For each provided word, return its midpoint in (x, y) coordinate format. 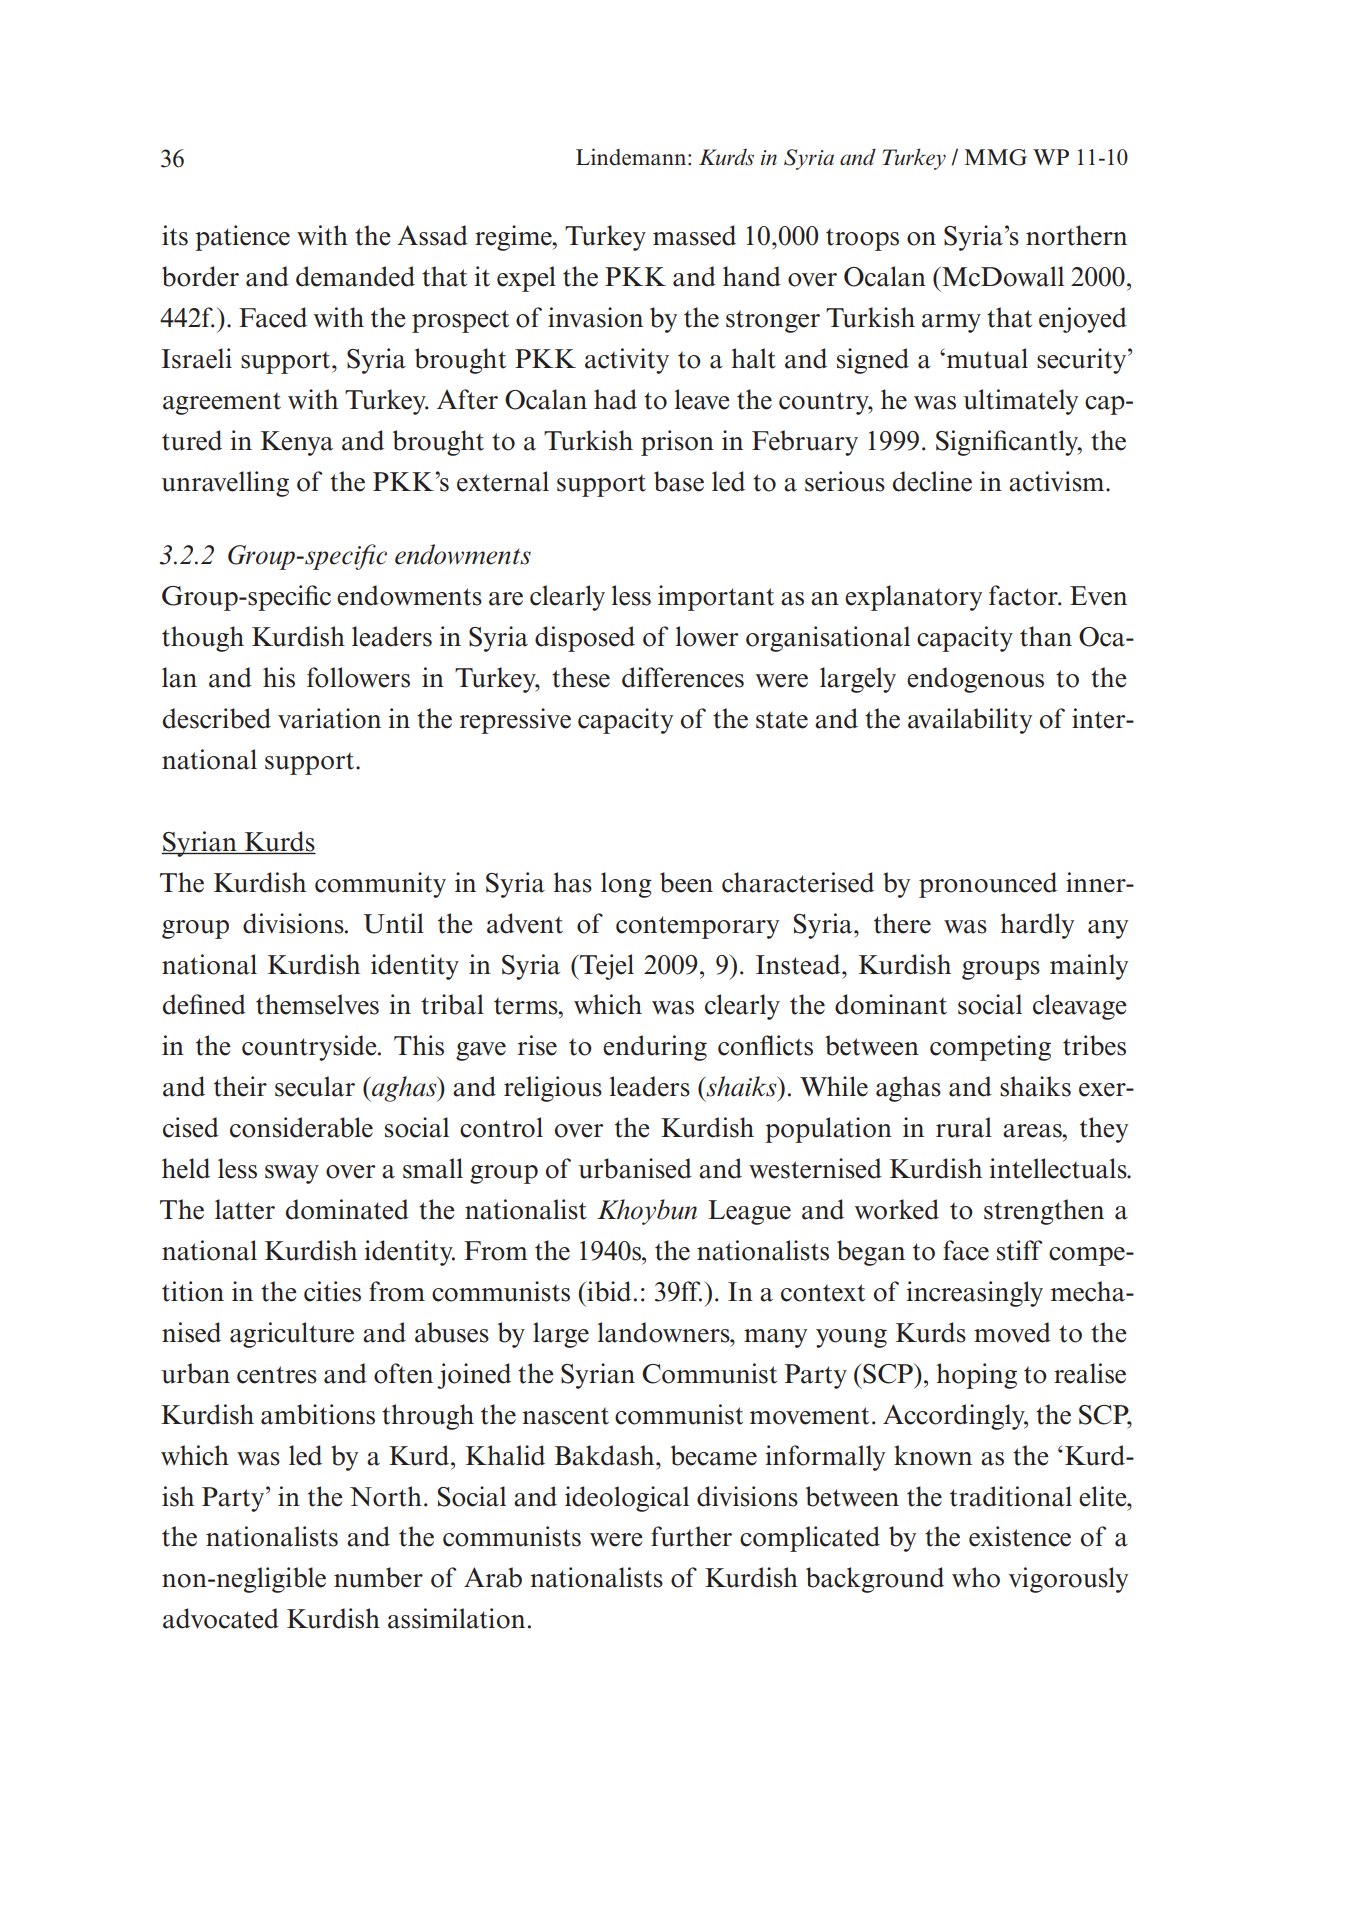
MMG (996, 157)
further (691, 1536)
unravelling (225, 484)
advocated (221, 1618)
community (380, 885)
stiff (1020, 1250)
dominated (347, 1209)
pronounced (988, 885)
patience (242, 238)
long (626, 885)
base (679, 481)
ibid (608, 1291)
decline (932, 481)
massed (694, 235)
